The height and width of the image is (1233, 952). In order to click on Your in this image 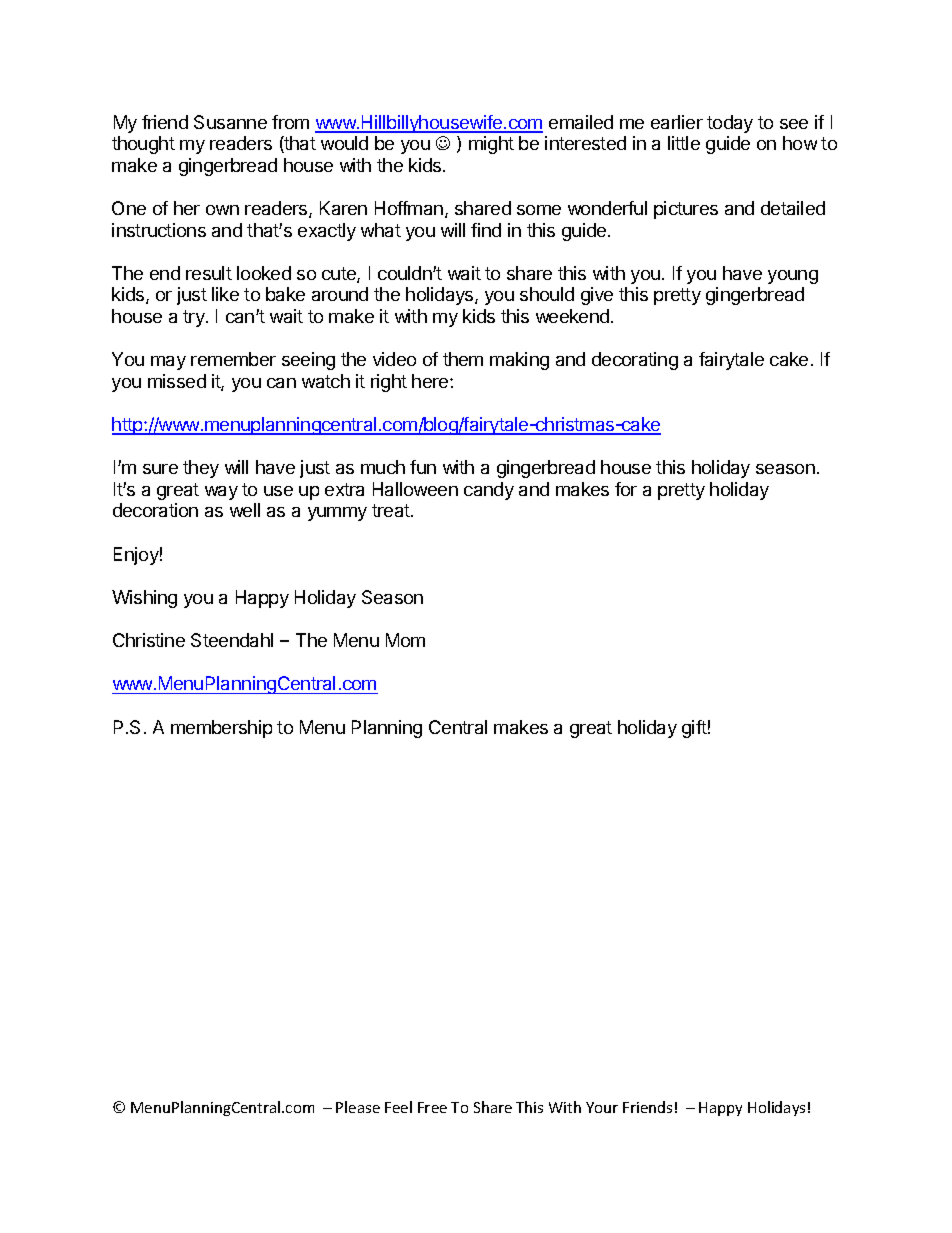, I will do `click(602, 1107)`.
